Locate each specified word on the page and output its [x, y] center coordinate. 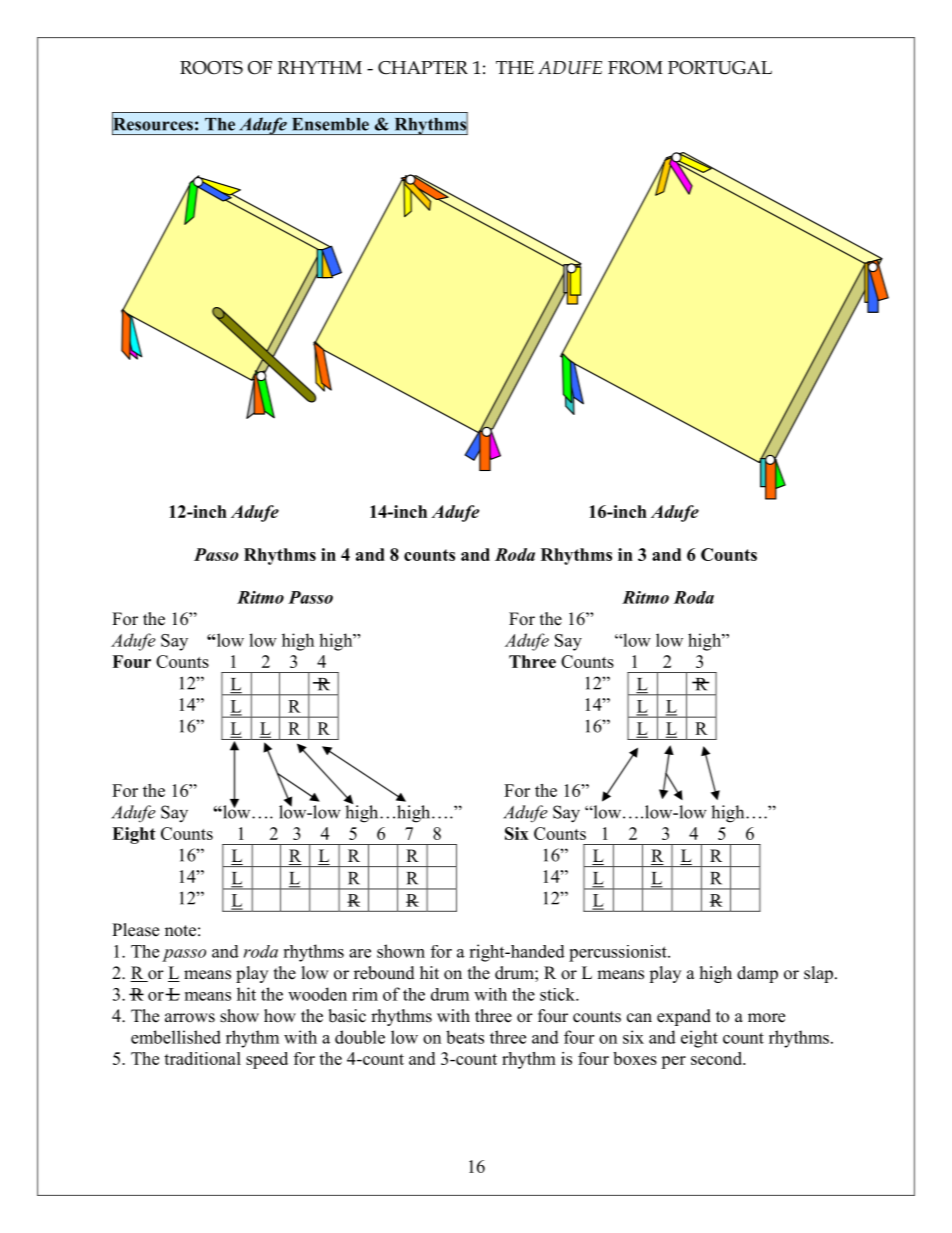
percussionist [619, 953]
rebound [384, 973]
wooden [317, 994]
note [180, 931]
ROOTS [211, 68]
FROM [635, 68]
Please [135, 930]
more [766, 1018]
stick [558, 994]
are [360, 953]
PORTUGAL [720, 68]
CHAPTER [423, 68]
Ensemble [330, 124]
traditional [202, 1058]
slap [818, 974]
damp [757, 974]
